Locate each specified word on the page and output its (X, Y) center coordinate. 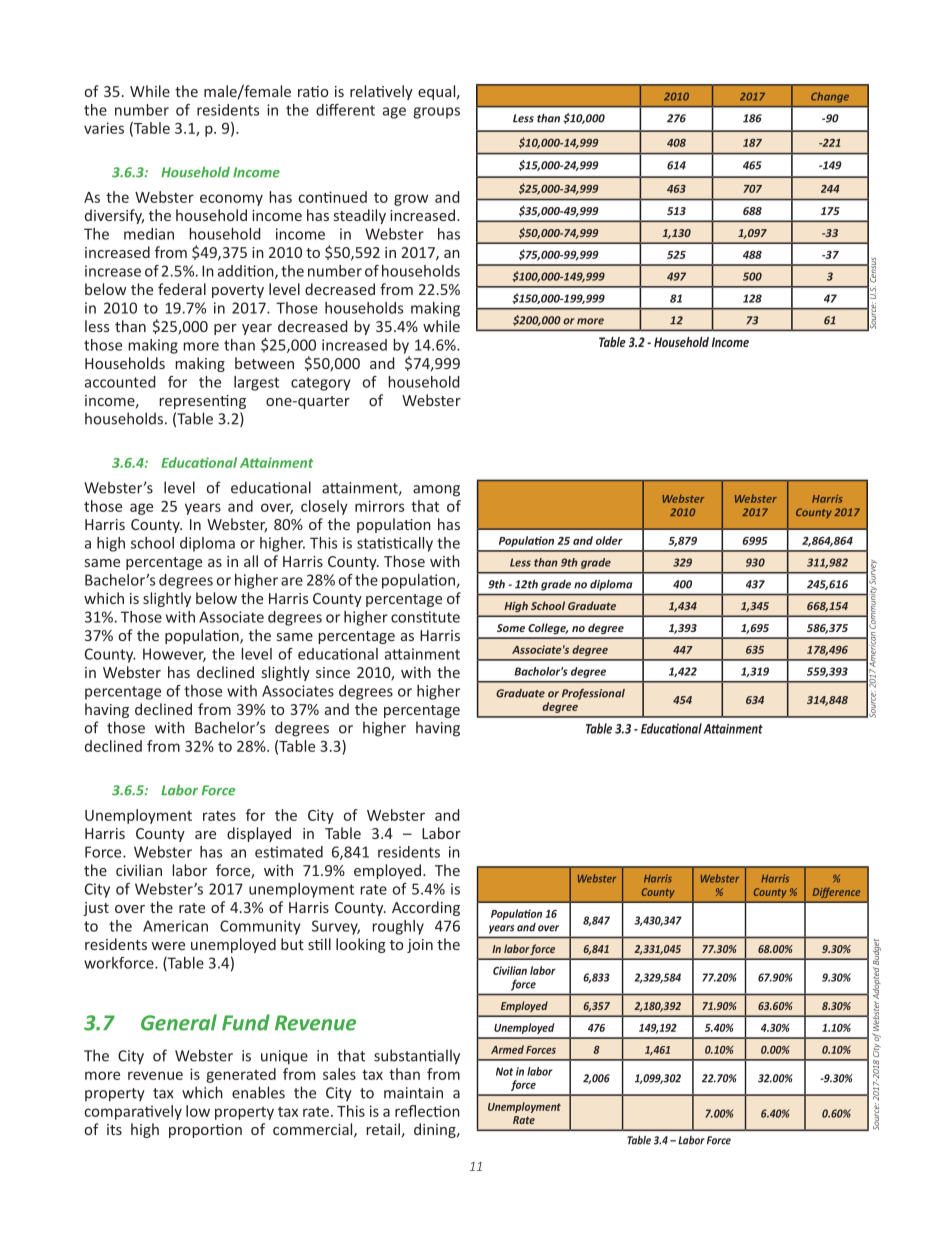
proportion (205, 1131)
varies (104, 128)
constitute (425, 617)
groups (436, 113)
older (609, 540)
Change (830, 97)
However (174, 655)
